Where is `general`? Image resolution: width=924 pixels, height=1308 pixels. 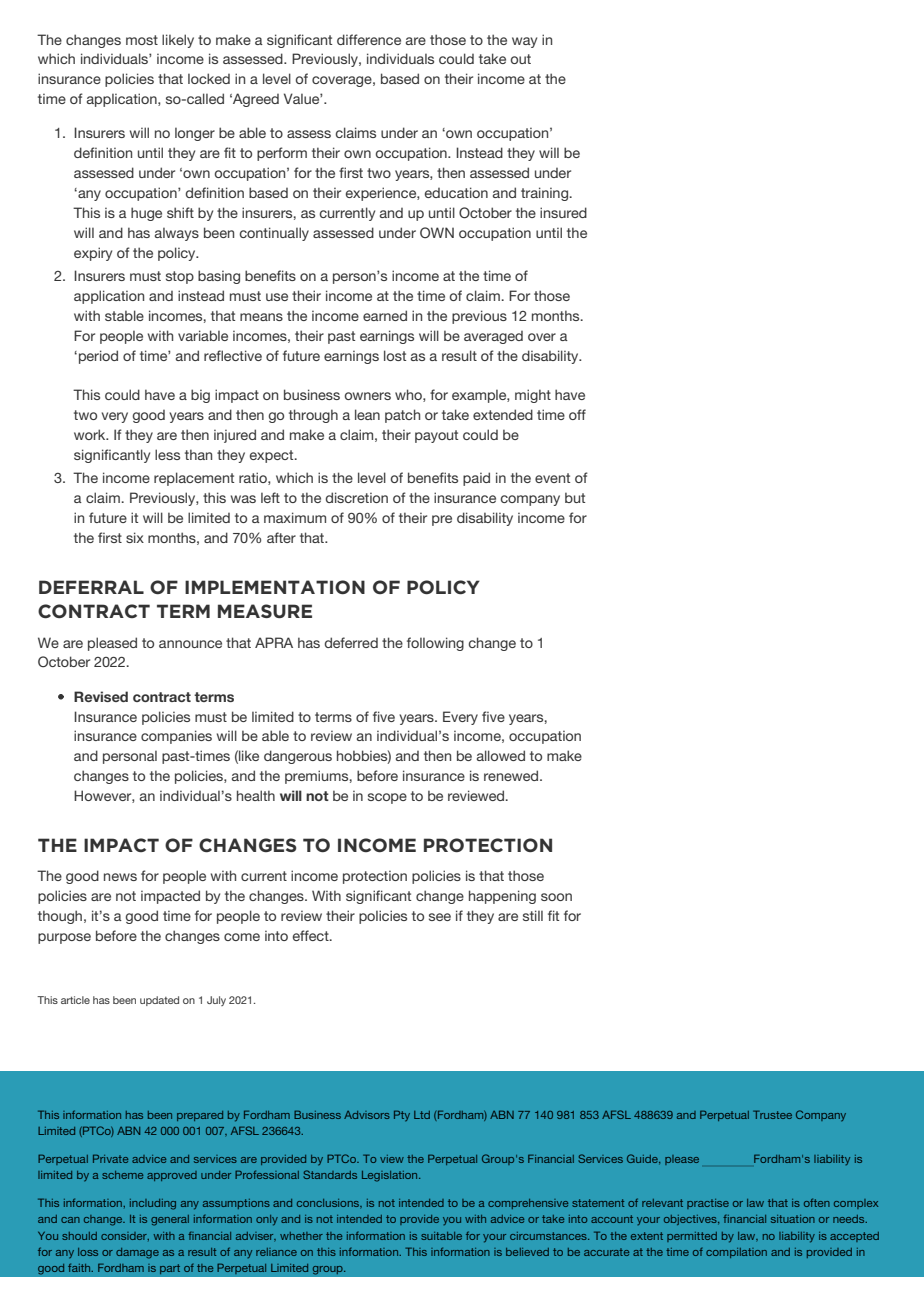
general is located at coordinates (170, 1220).
